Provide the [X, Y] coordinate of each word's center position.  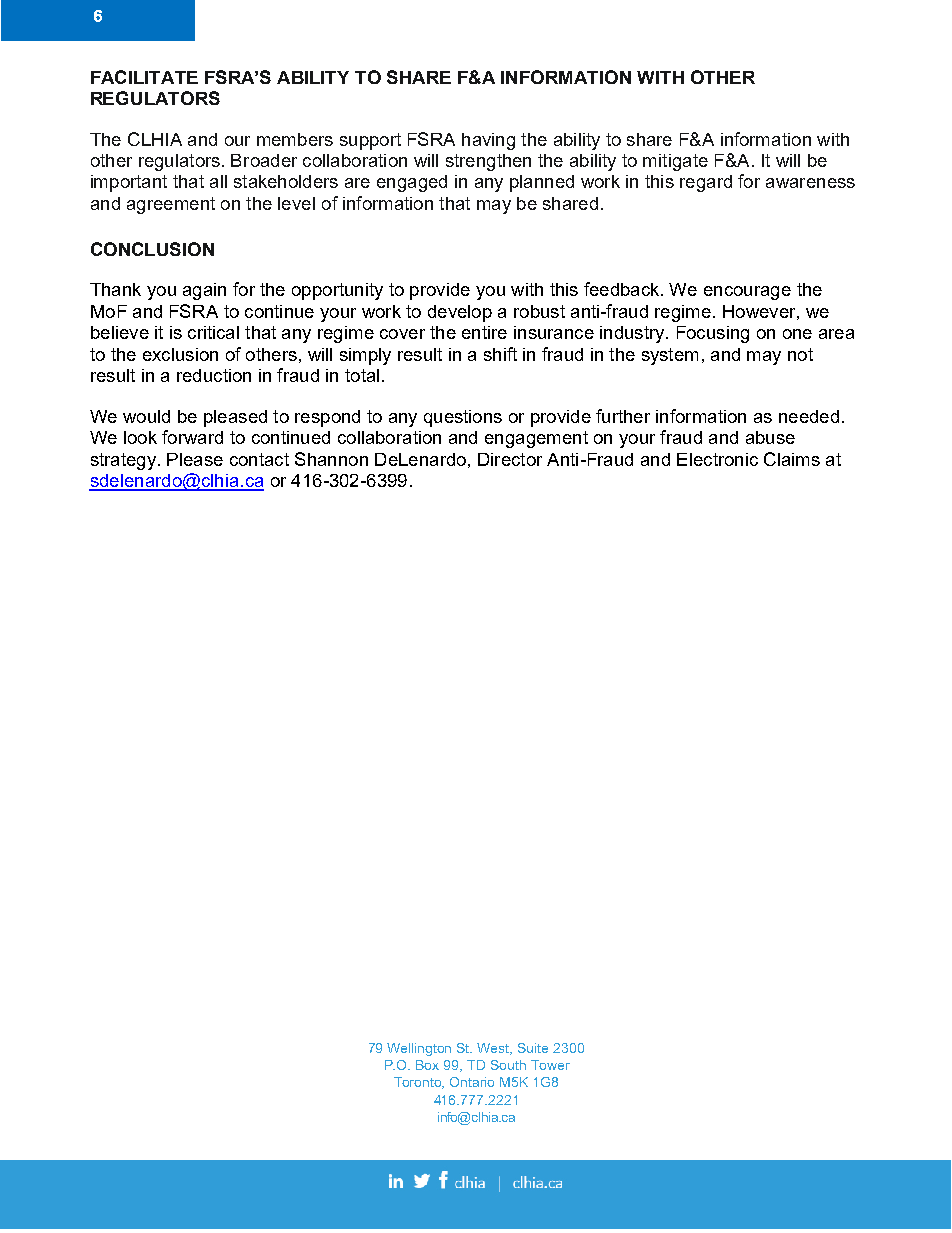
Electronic [717, 459]
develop [460, 313]
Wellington [419, 1049]
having [488, 141]
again [204, 291]
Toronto [419, 1083]
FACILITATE [144, 77]
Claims [792, 459]
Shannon [331, 459]
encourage [747, 293]
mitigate [675, 162]
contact [259, 459]
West [494, 1049]
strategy [125, 461]
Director [510, 459]
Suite [533, 1048]
